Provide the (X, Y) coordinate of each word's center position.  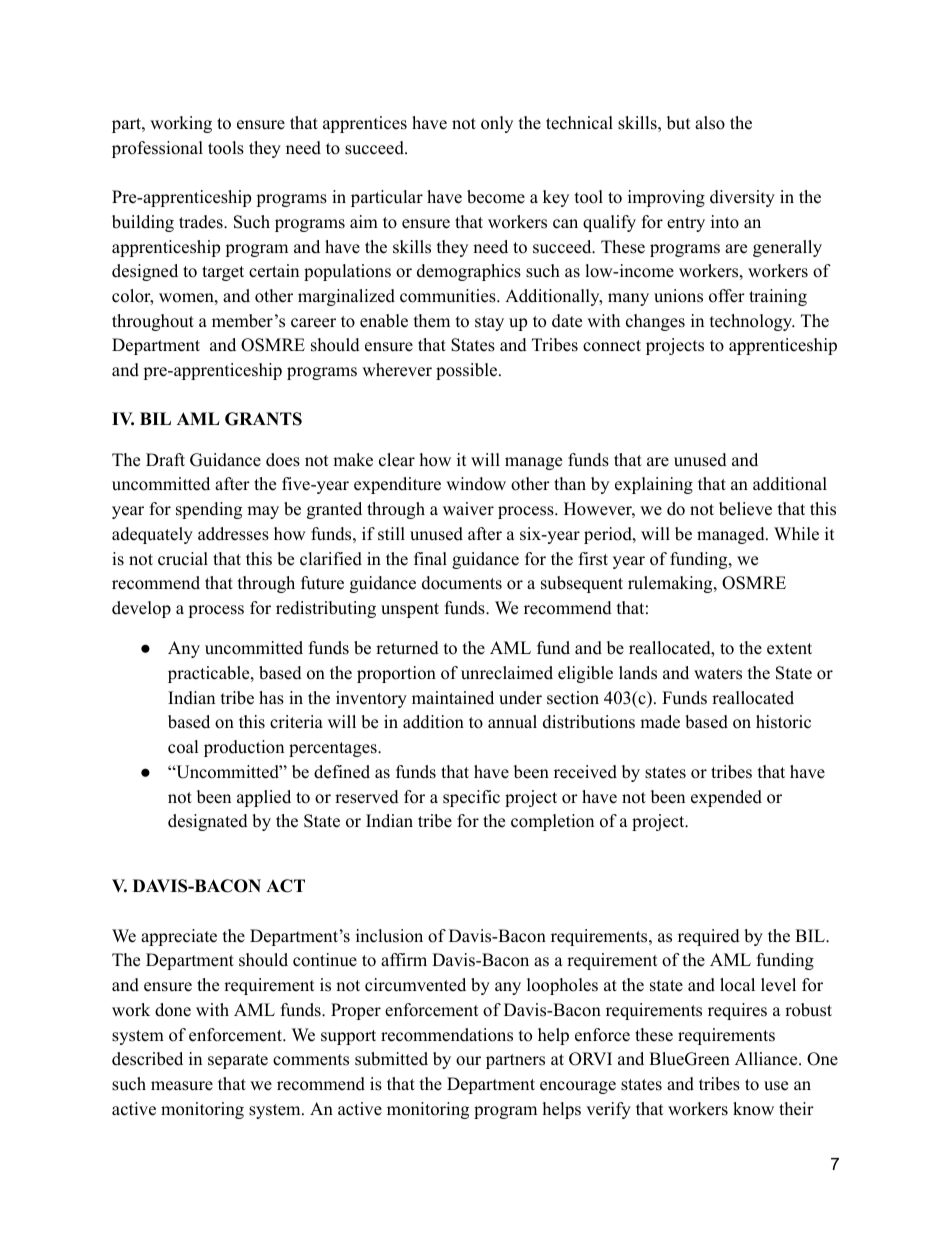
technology (752, 322)
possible (466, 371)
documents (462, 583)
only (497, 124)
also (710, 123)
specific (471, 798)
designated (208, 822)
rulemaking (670, 584)
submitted (391, 1059)
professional (157, 149)
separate (238, 1061)
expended (726, 798)
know (753, 1109)
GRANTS (263, 419)
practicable (210, 674)
